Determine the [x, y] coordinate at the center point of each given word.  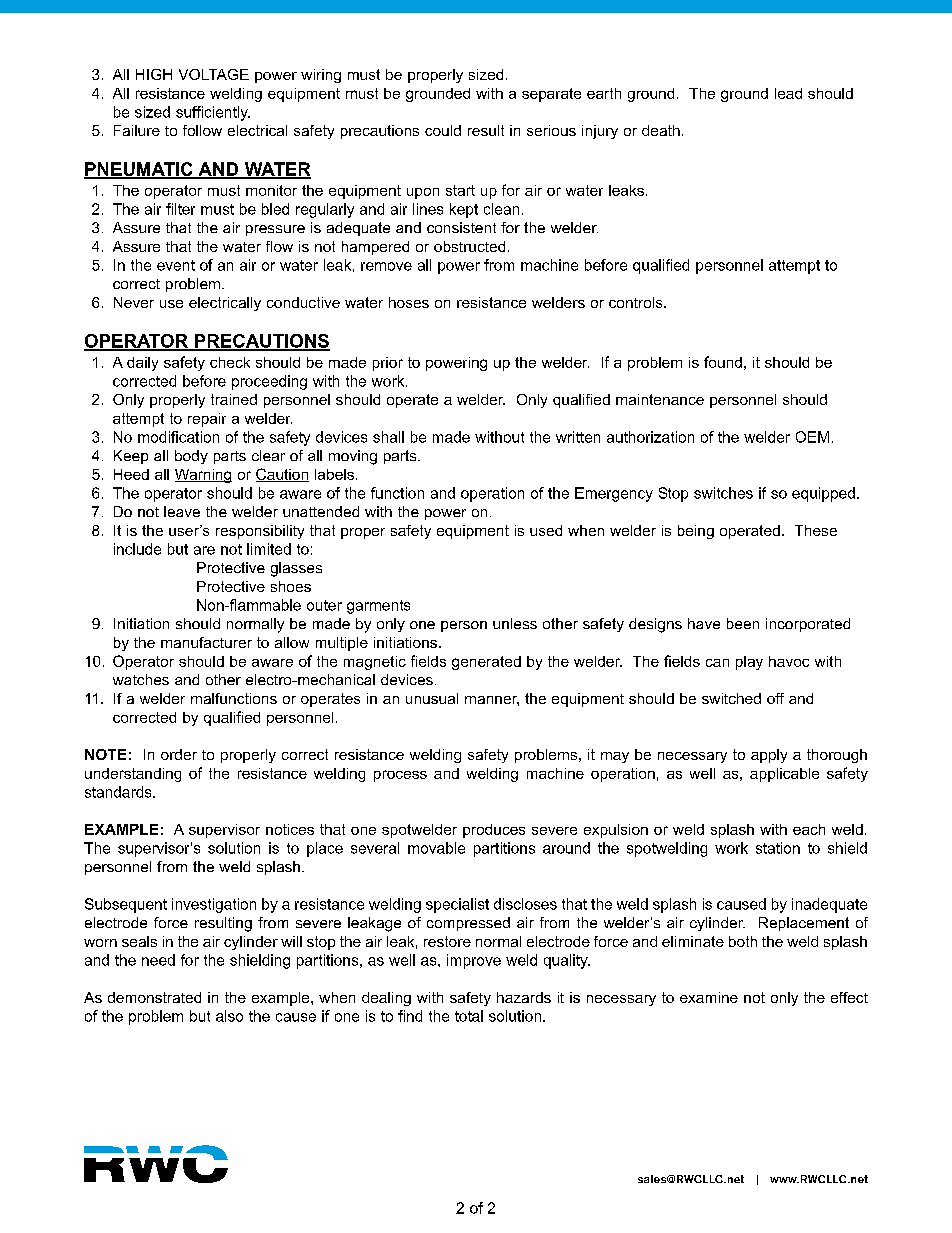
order [179, 754]
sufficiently [213, 113]
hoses [409, 302]
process [400, 776]
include [137, 549]
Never [134, 302]
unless [515, 623]
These [816, 530]
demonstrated [154, 997]
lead [788, 93]
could [443, 130]
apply [769, 756]
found [723, 362]
